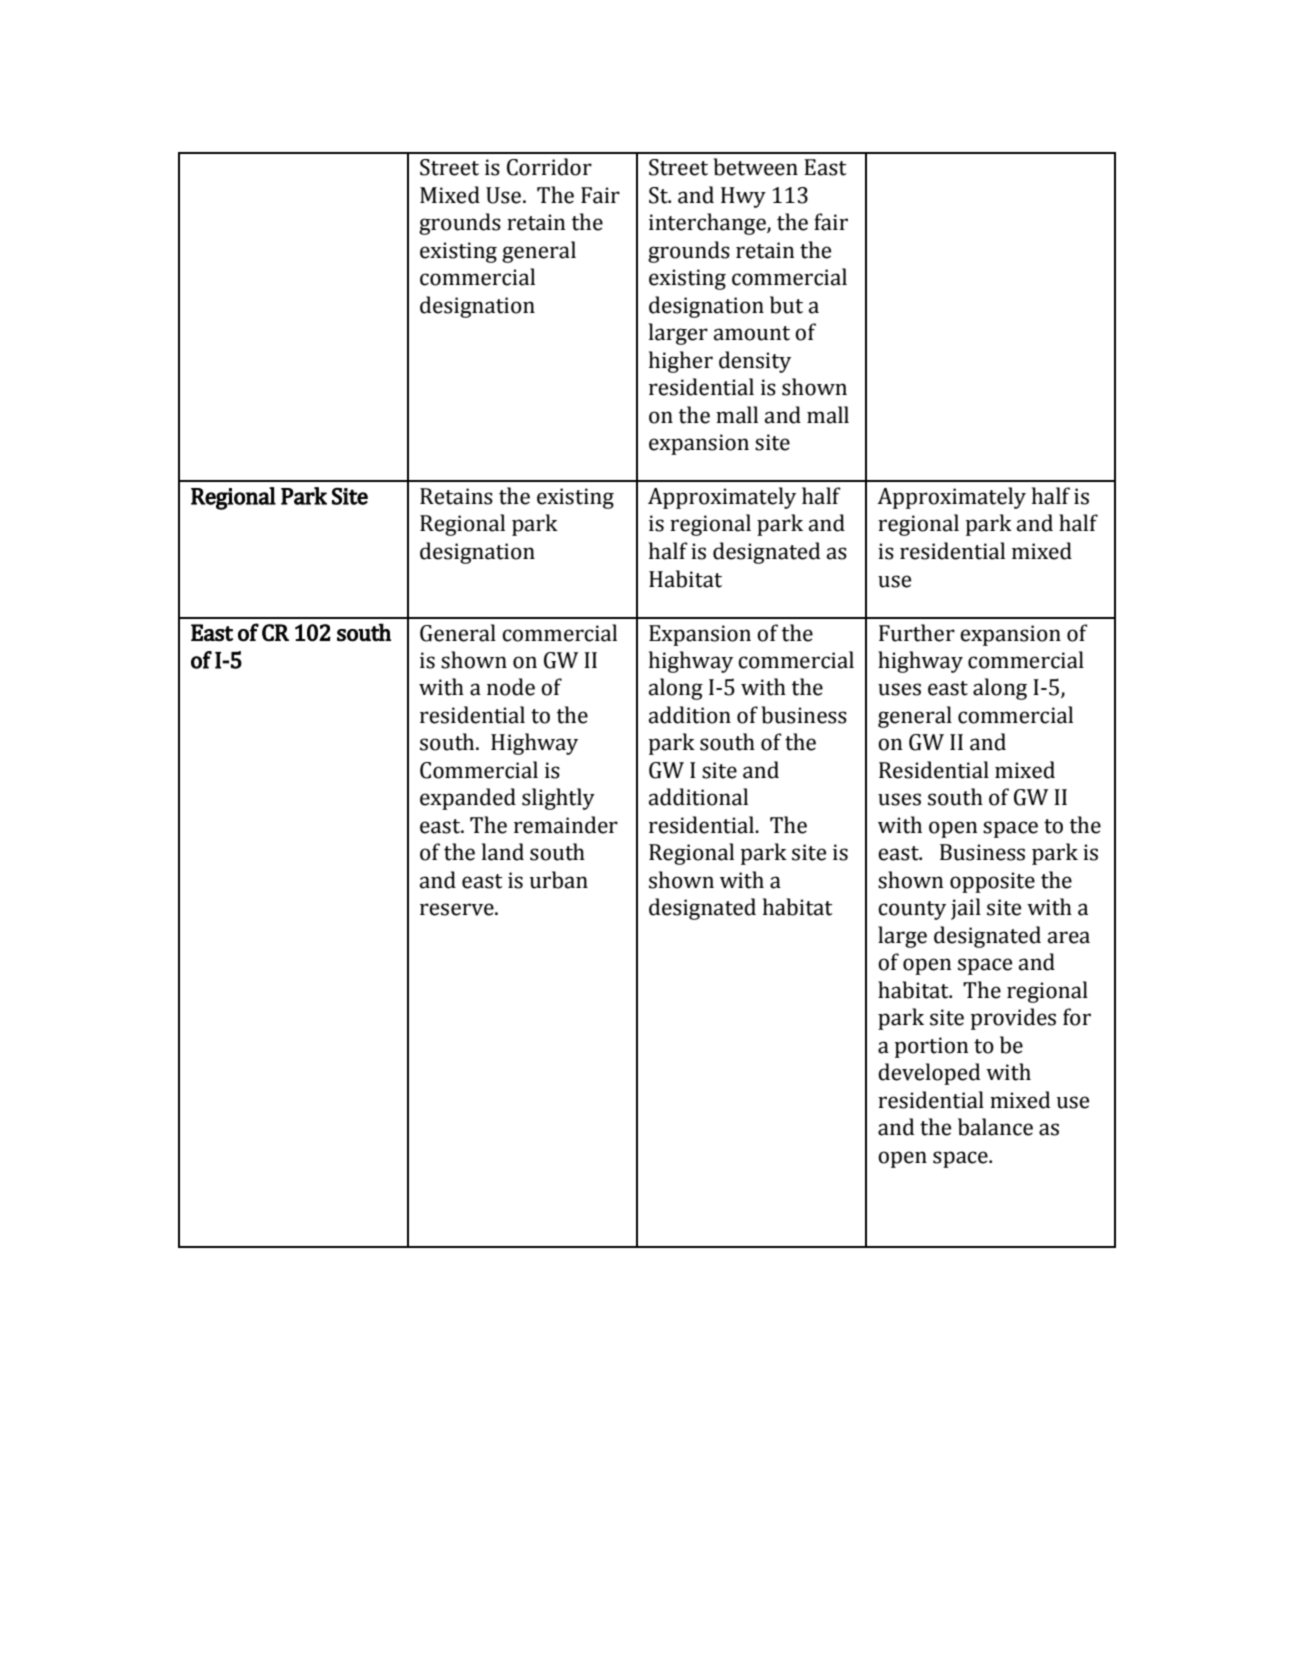 This screenshot has height=1674, width=1294. I want to click on land, so click(503, 852).
